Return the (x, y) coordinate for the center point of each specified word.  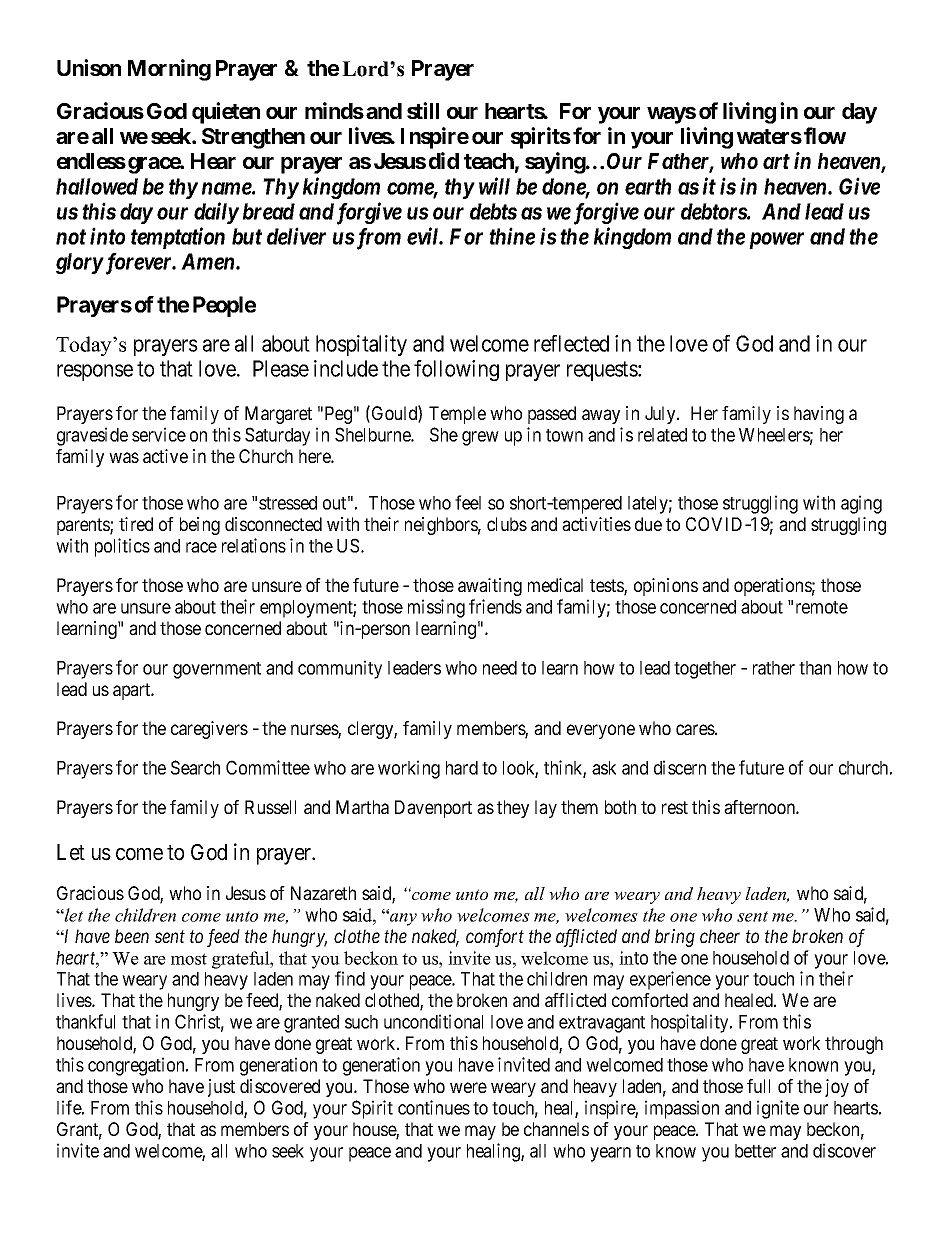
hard (462, 768)
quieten (226, 113)
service (159, 434)
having (819, 415)
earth (648, 186)
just (221, 1088)
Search (195, 767)
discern (680, 767)
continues (434, 1107)
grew (480, 438)
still (423, 110)
